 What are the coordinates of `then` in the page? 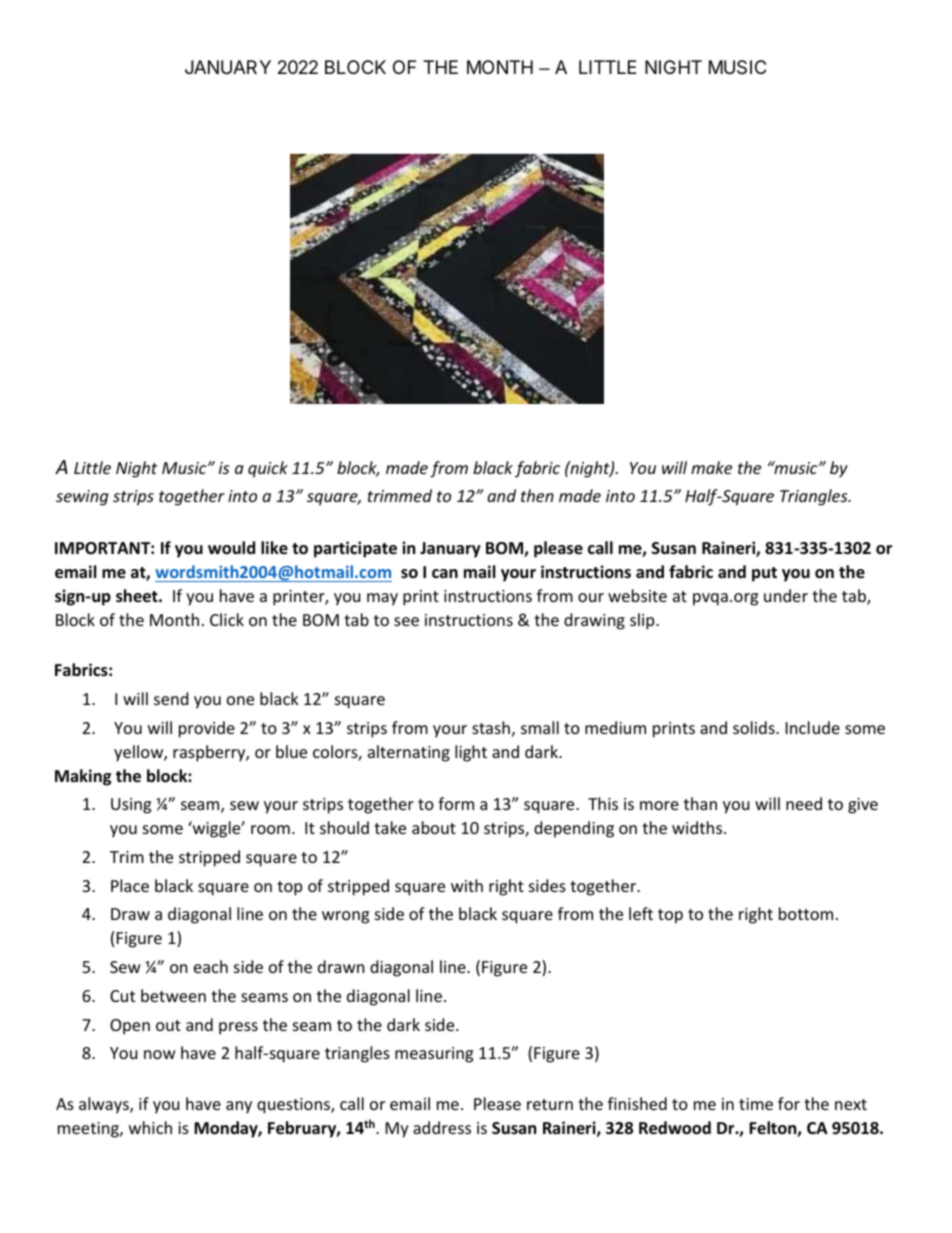 It's located at (537, 495).
